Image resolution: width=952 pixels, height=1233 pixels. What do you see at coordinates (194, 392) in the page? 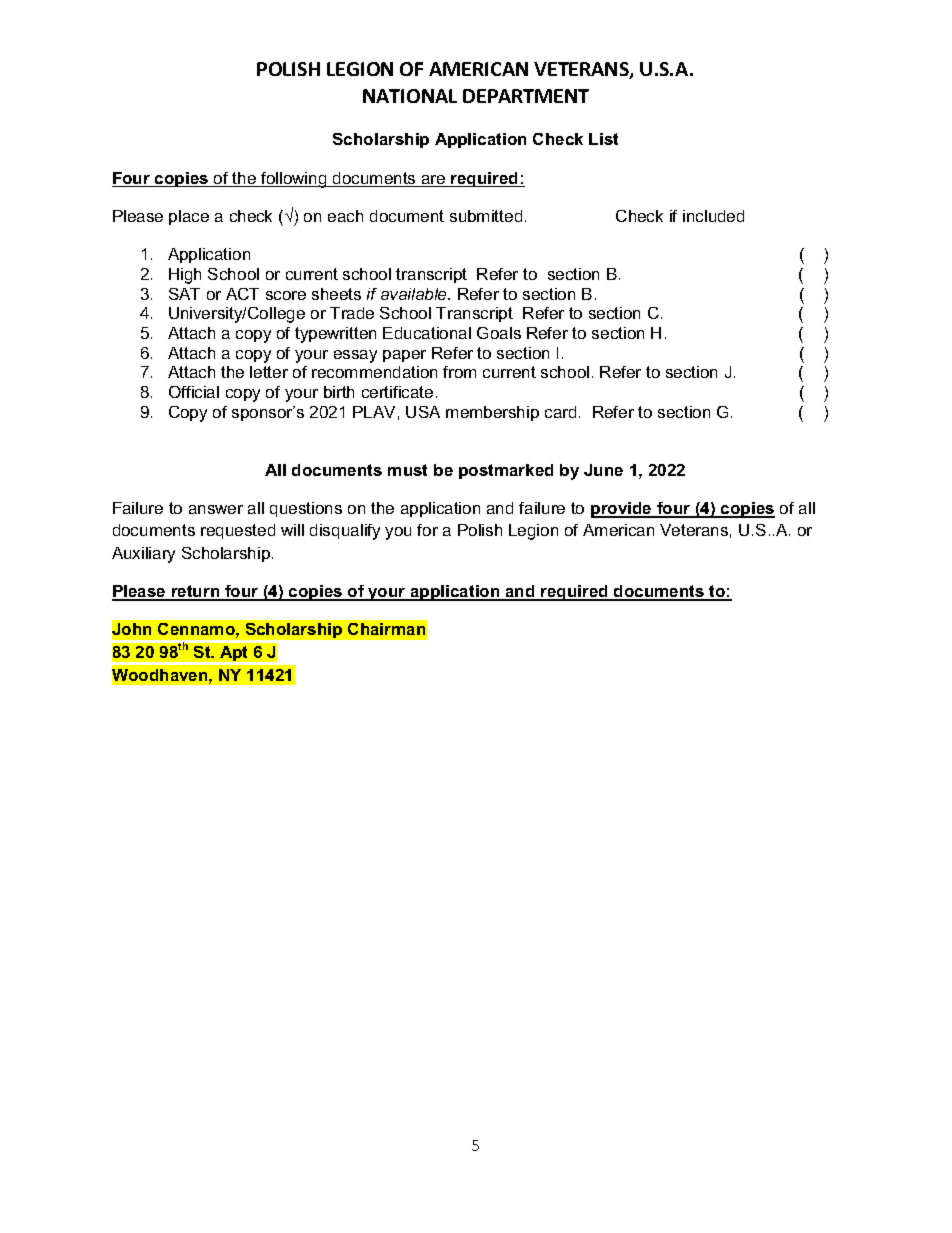
I see `Official` at bounding box center [194, 392].
